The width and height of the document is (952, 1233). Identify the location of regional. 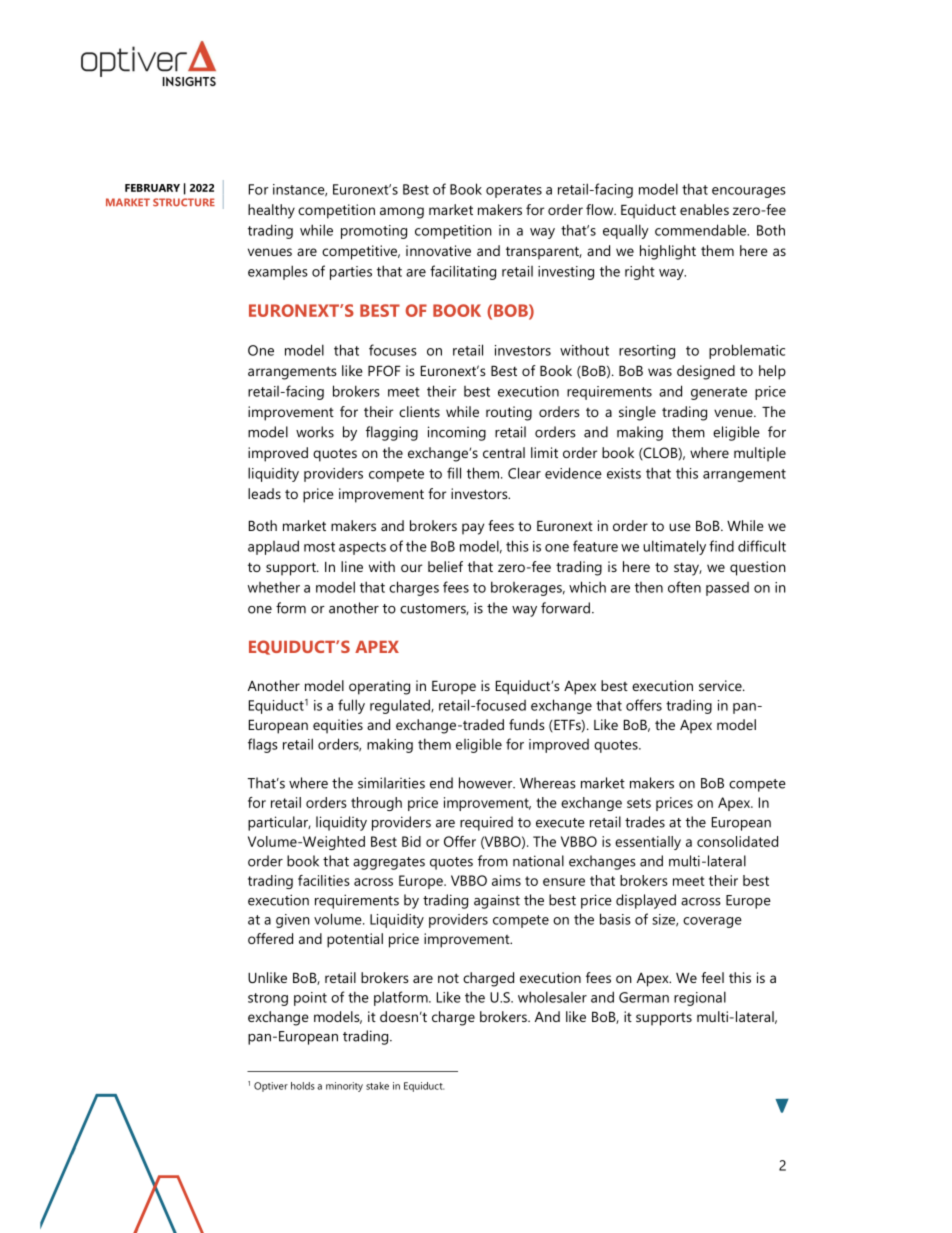
(700, 998).
